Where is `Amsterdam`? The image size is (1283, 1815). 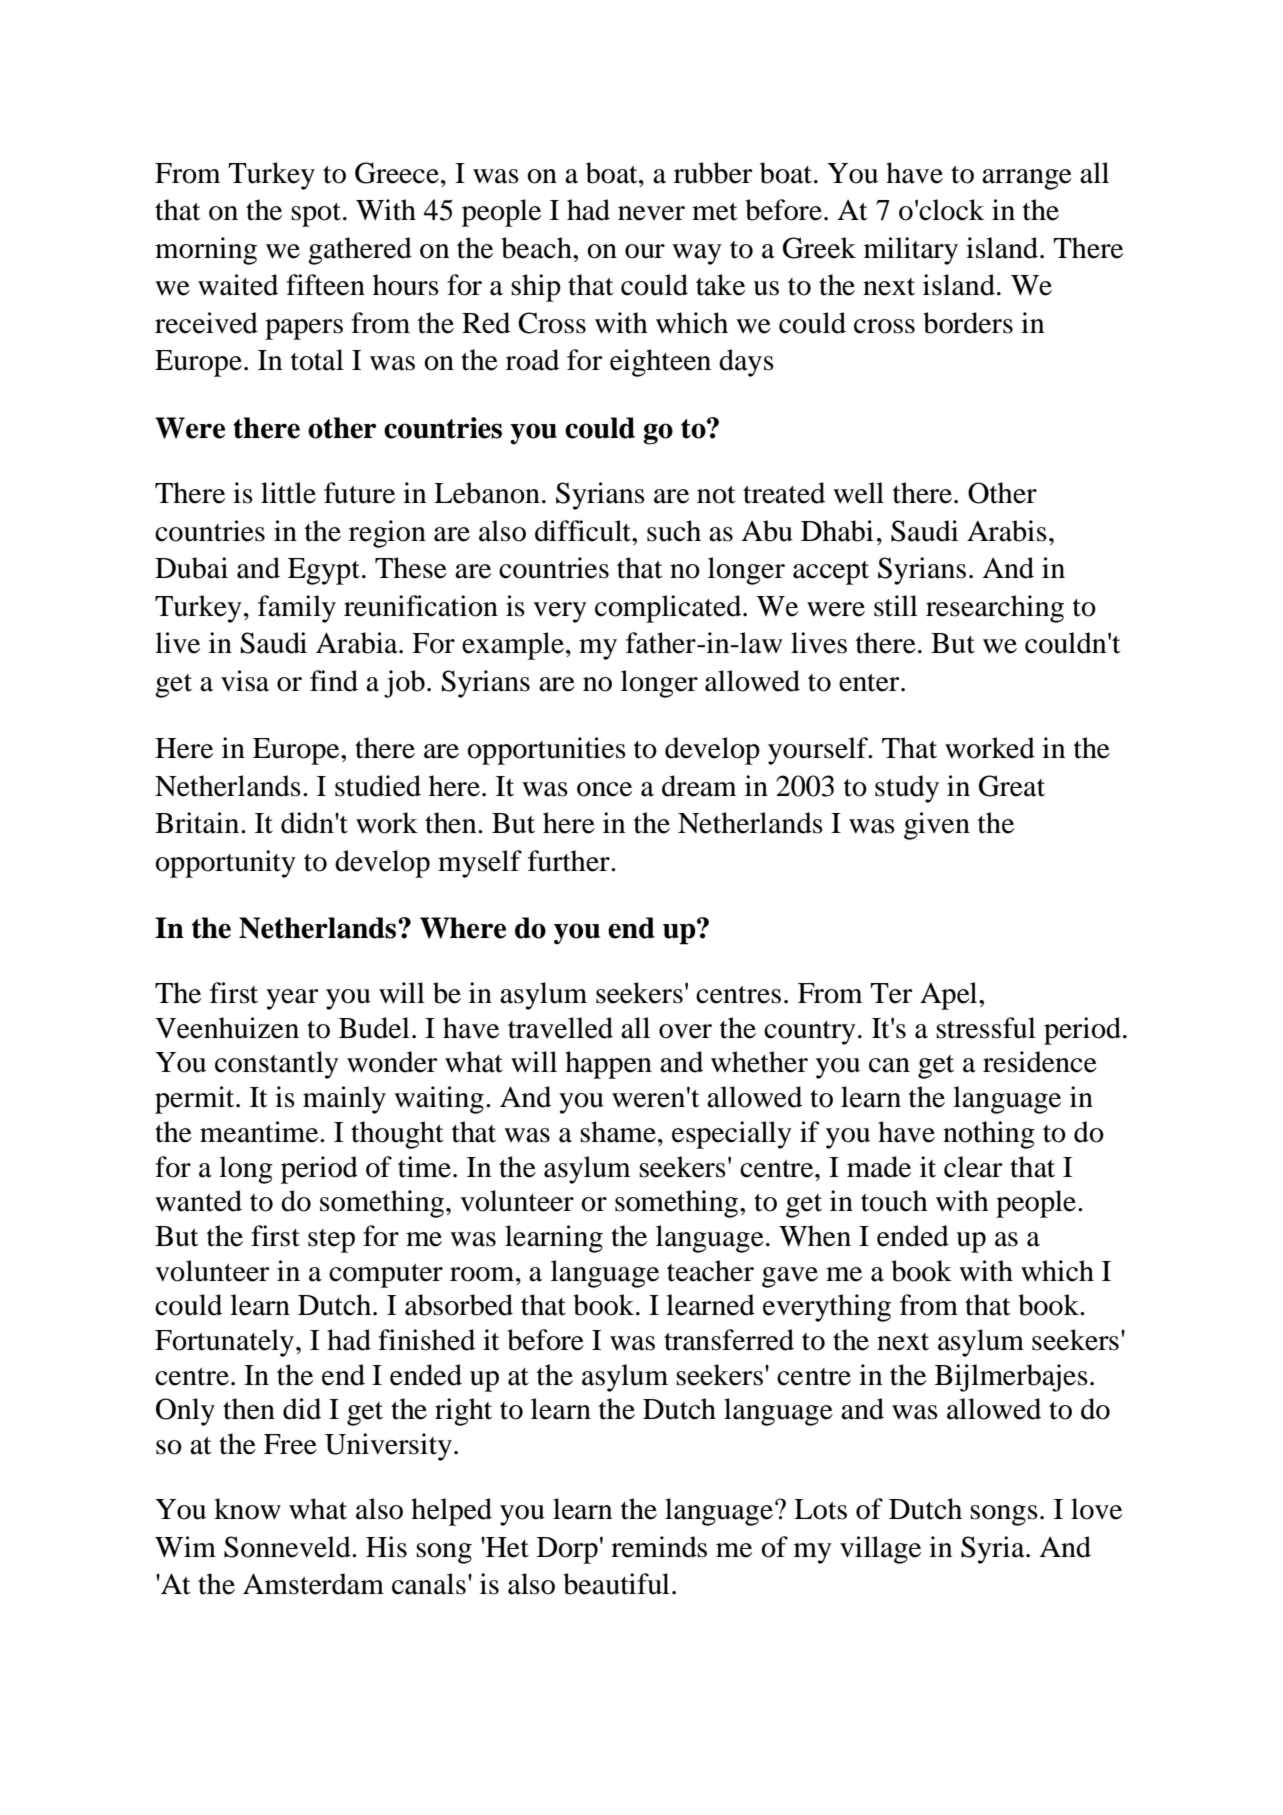
Amsterdam is located at coordinates (313, 1584).
